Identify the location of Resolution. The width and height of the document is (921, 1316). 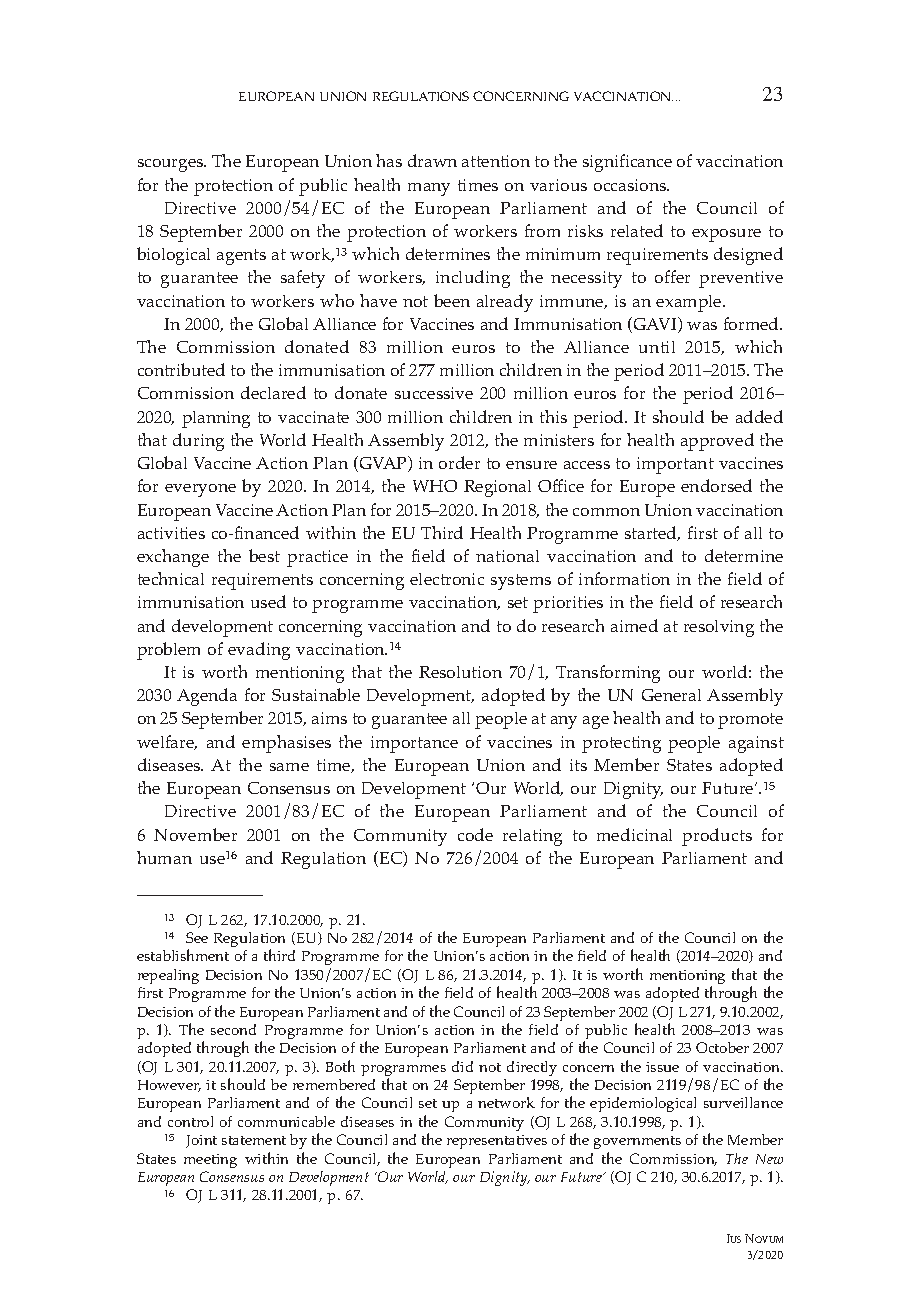
(460, 672).
